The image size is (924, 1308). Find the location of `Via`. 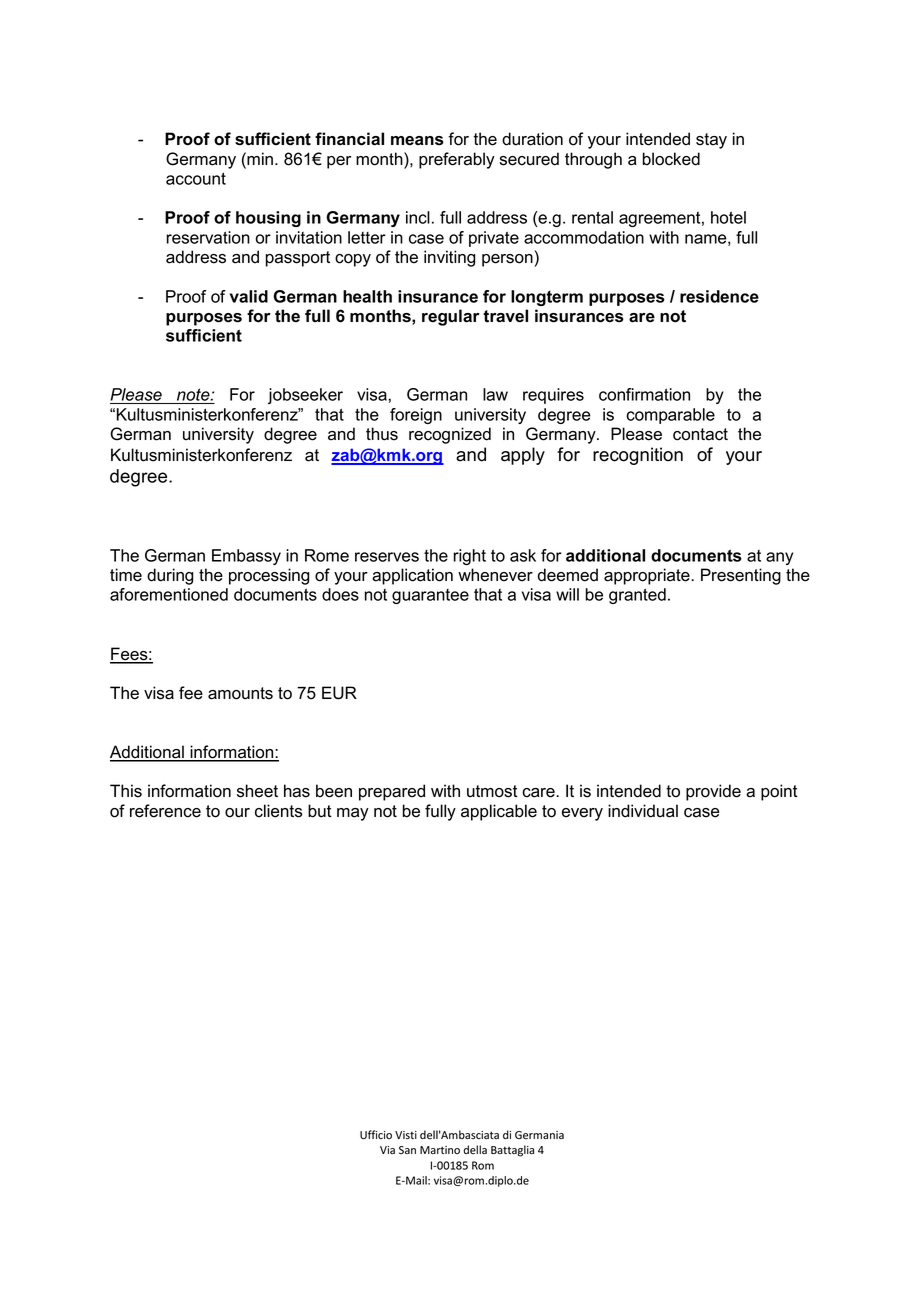

Via is located at coordinates (387, 1150).
